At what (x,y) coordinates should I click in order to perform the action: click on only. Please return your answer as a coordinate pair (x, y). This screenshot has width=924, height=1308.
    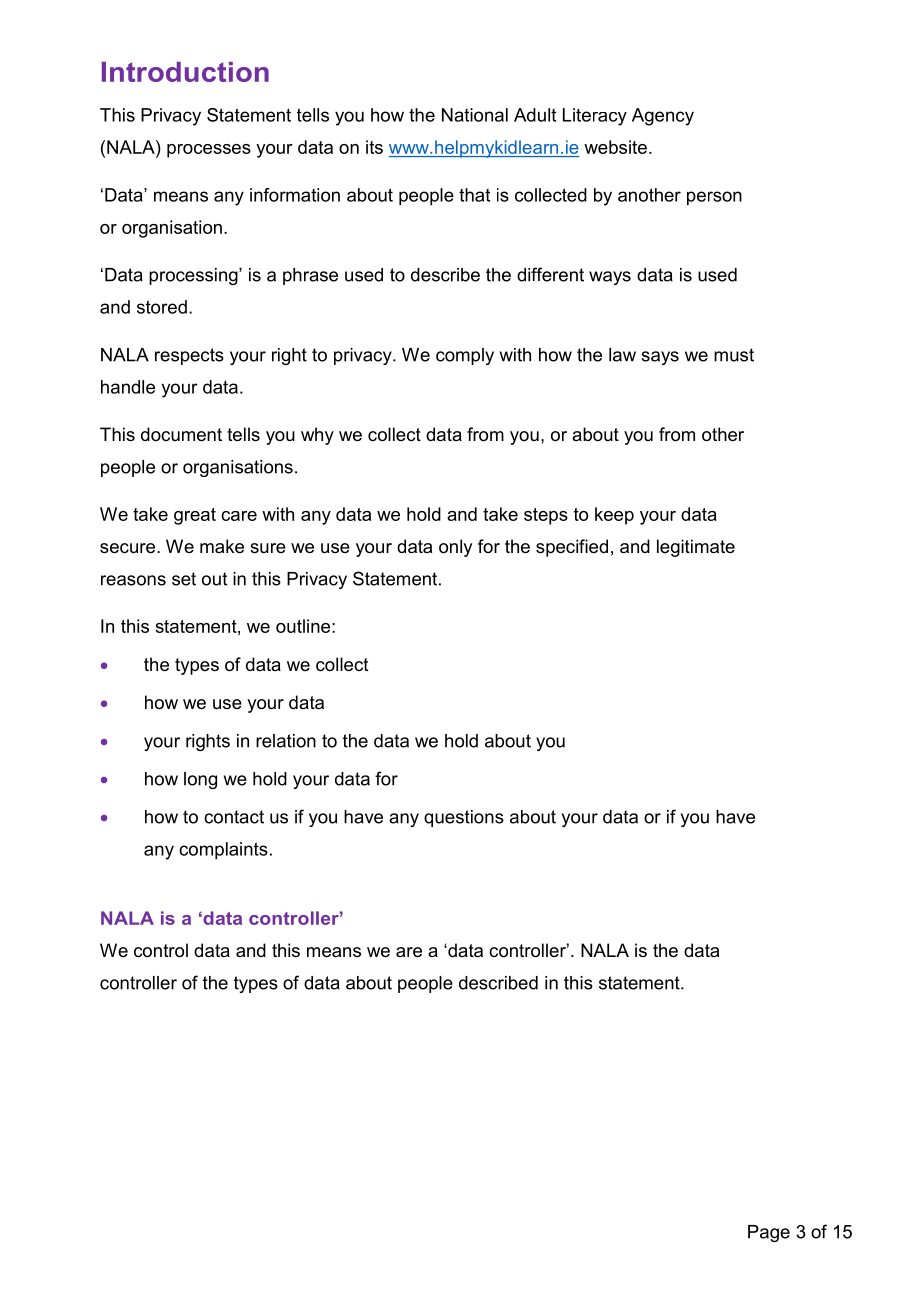
    Looking at the image, I should click on (455, 548).
